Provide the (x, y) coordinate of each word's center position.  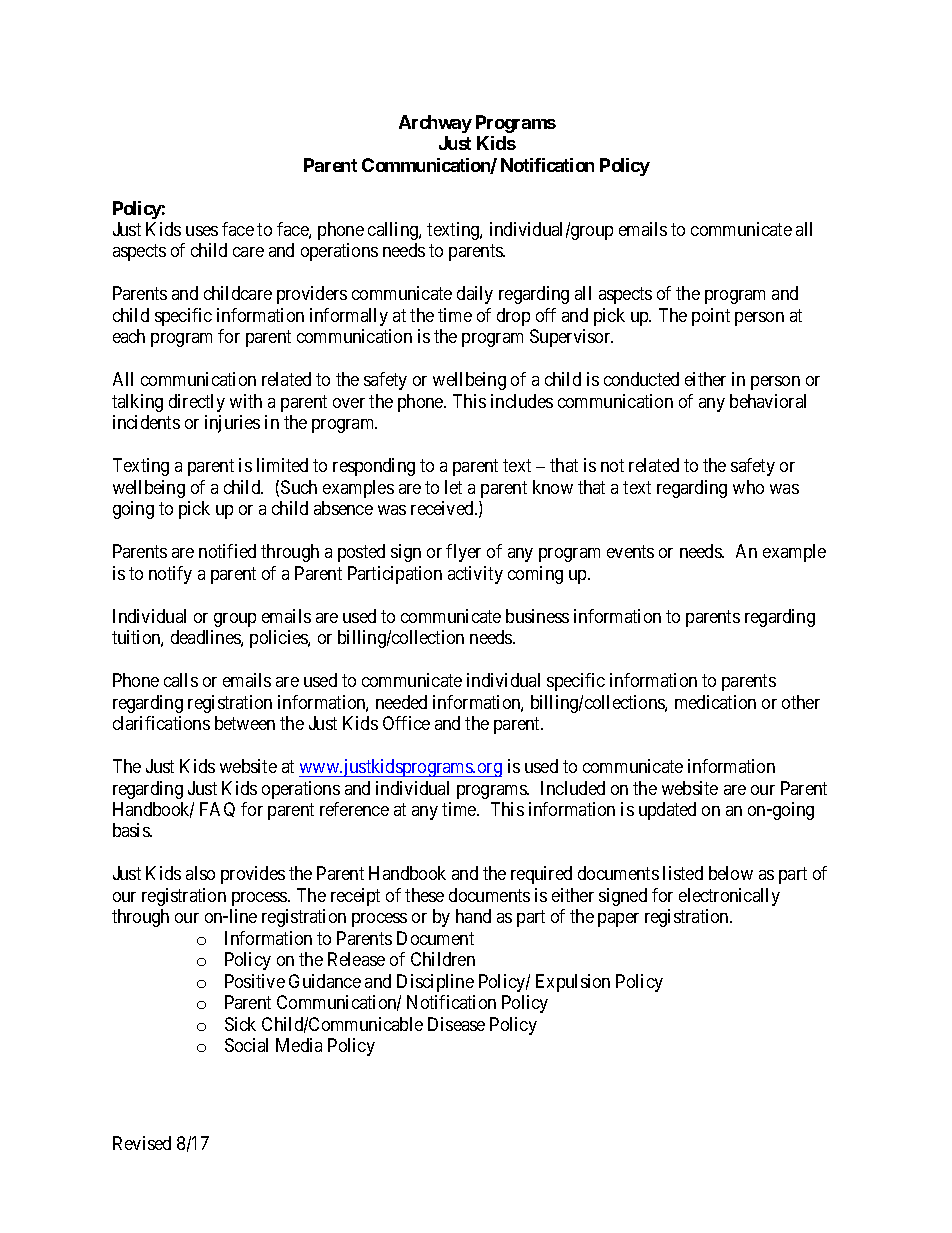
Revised (142, 1143)
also (200, 873)
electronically (729, 897)
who (748, 487)
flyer (463, 553)
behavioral (768, 401)
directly (197, 403)
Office (406, 723)
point (711, 317)
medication (715, 702)
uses (202, 231)
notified (227, 551)
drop (513, 317)
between (245, 723)
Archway (435, 124)
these (424, 895)
